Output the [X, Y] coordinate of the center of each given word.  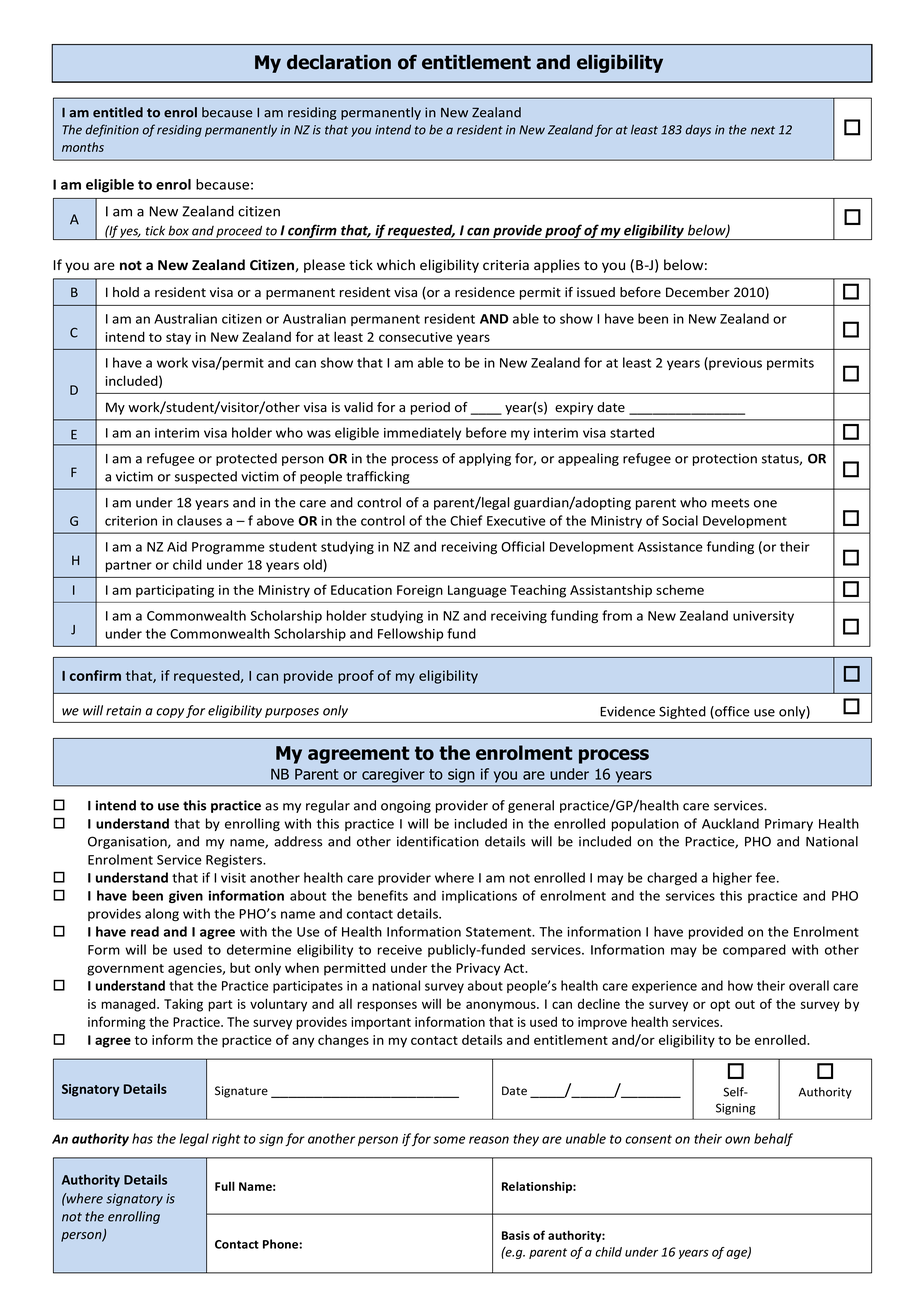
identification [438, 841]
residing [179, 131]
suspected [206, 477]
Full [225, 1186]
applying [485, 459]
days [698, 131]
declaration [339, 62]
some [449, 1140]
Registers [235, 861]
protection [725, 459]
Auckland [730, 823]
